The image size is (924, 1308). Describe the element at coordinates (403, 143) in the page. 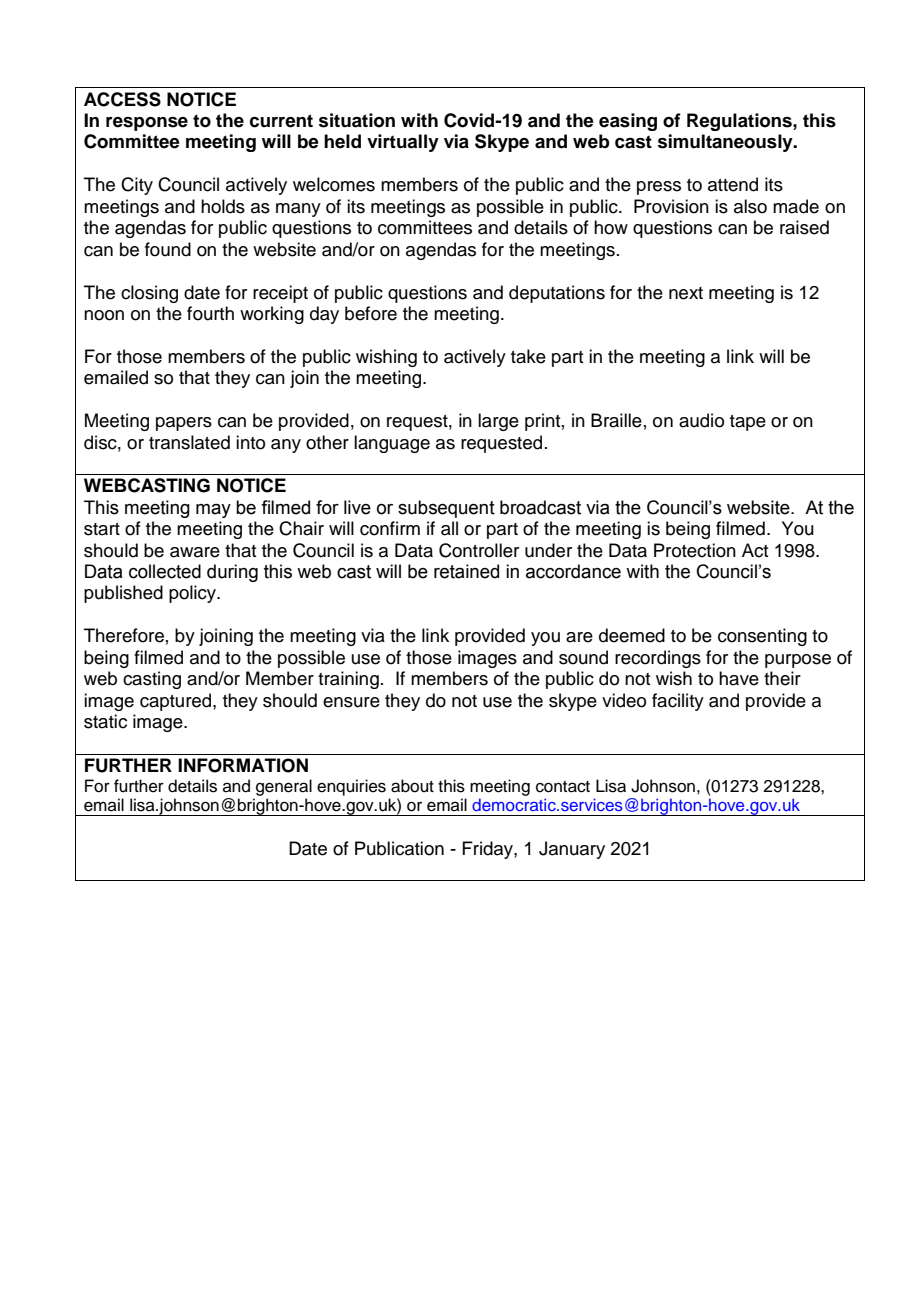

I see `virtually` at that location.
